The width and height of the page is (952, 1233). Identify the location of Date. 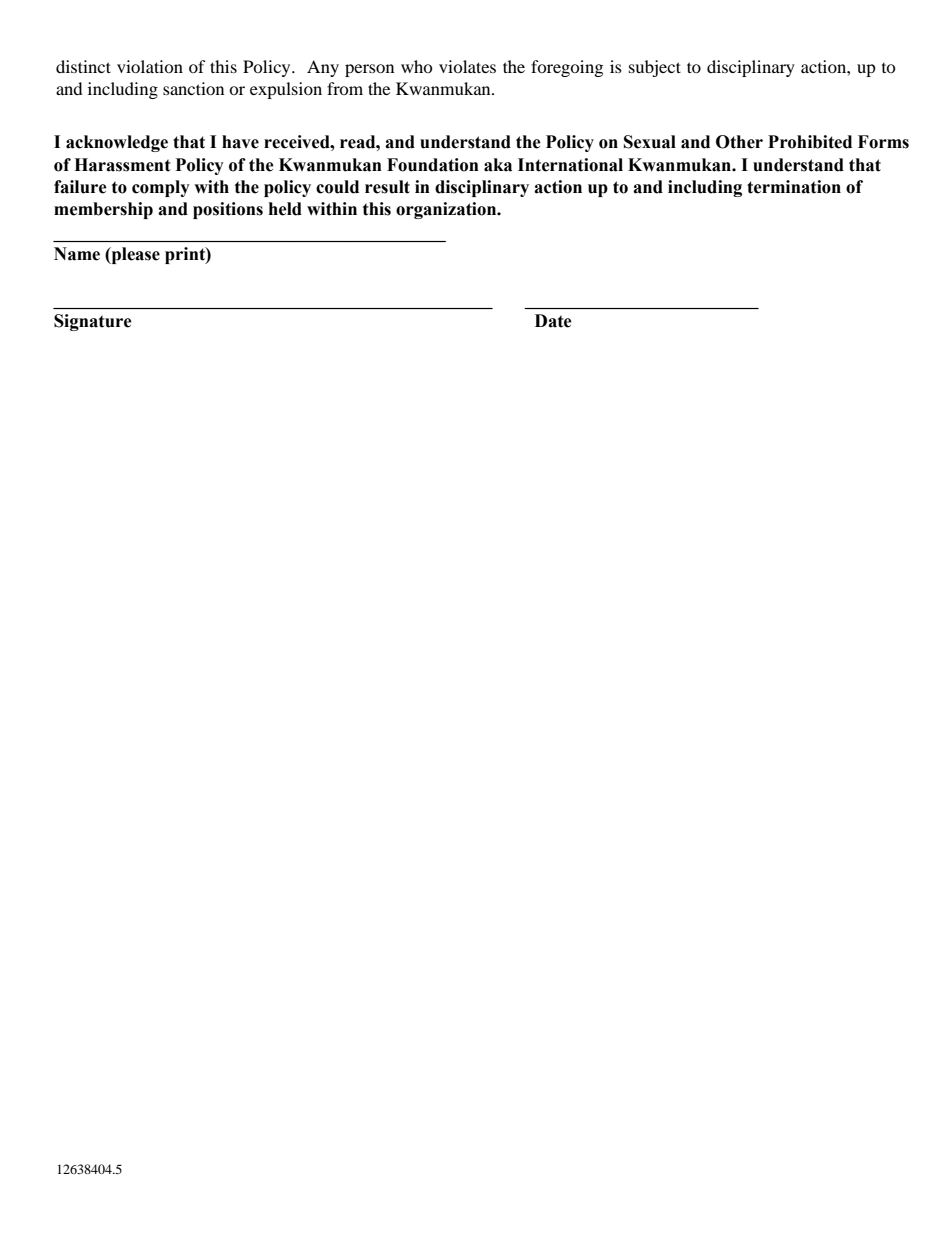
(553, 321).
